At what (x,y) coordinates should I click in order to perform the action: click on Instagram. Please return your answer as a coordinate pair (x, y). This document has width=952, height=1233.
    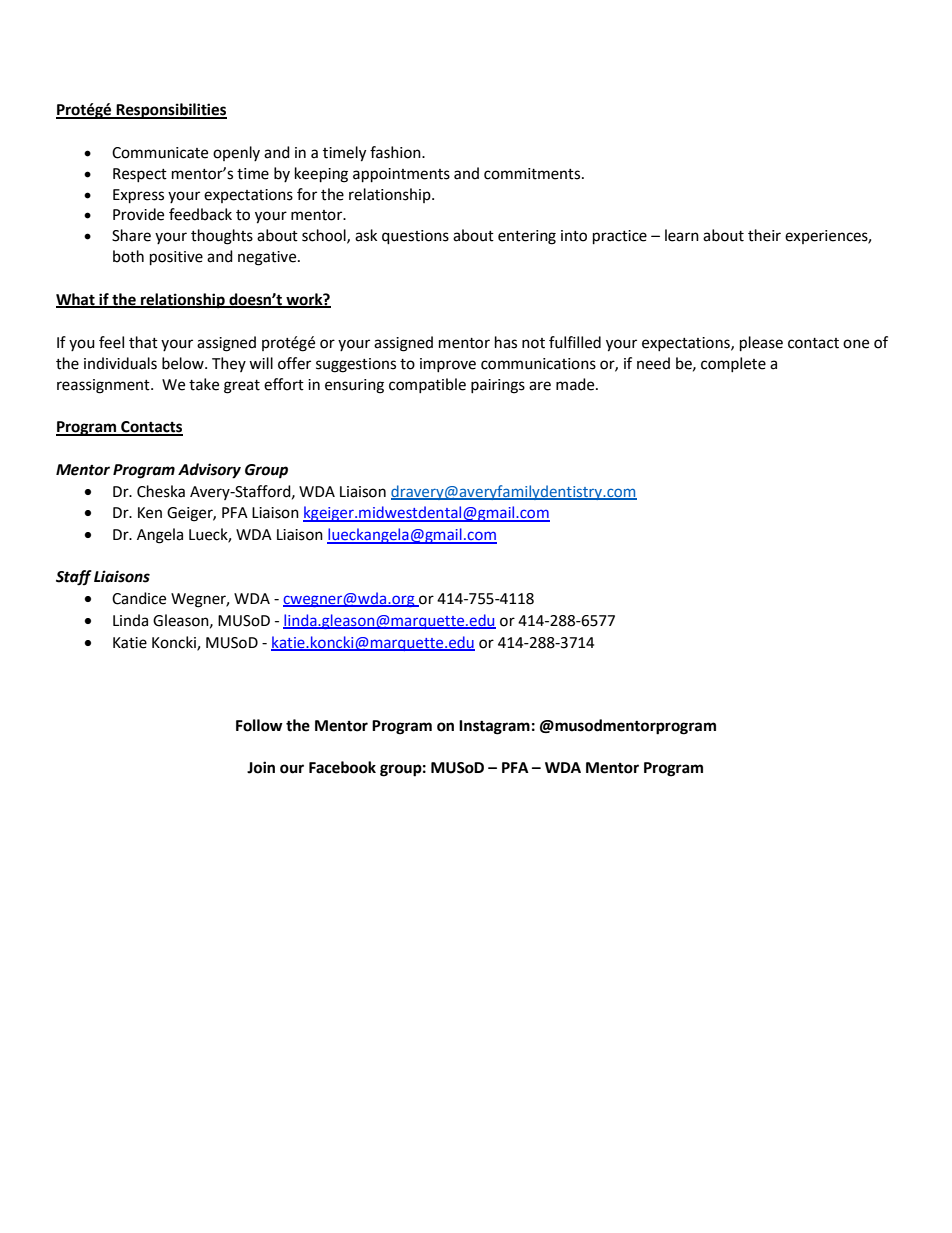
    Looking at the image, I should click on (494, 727).
